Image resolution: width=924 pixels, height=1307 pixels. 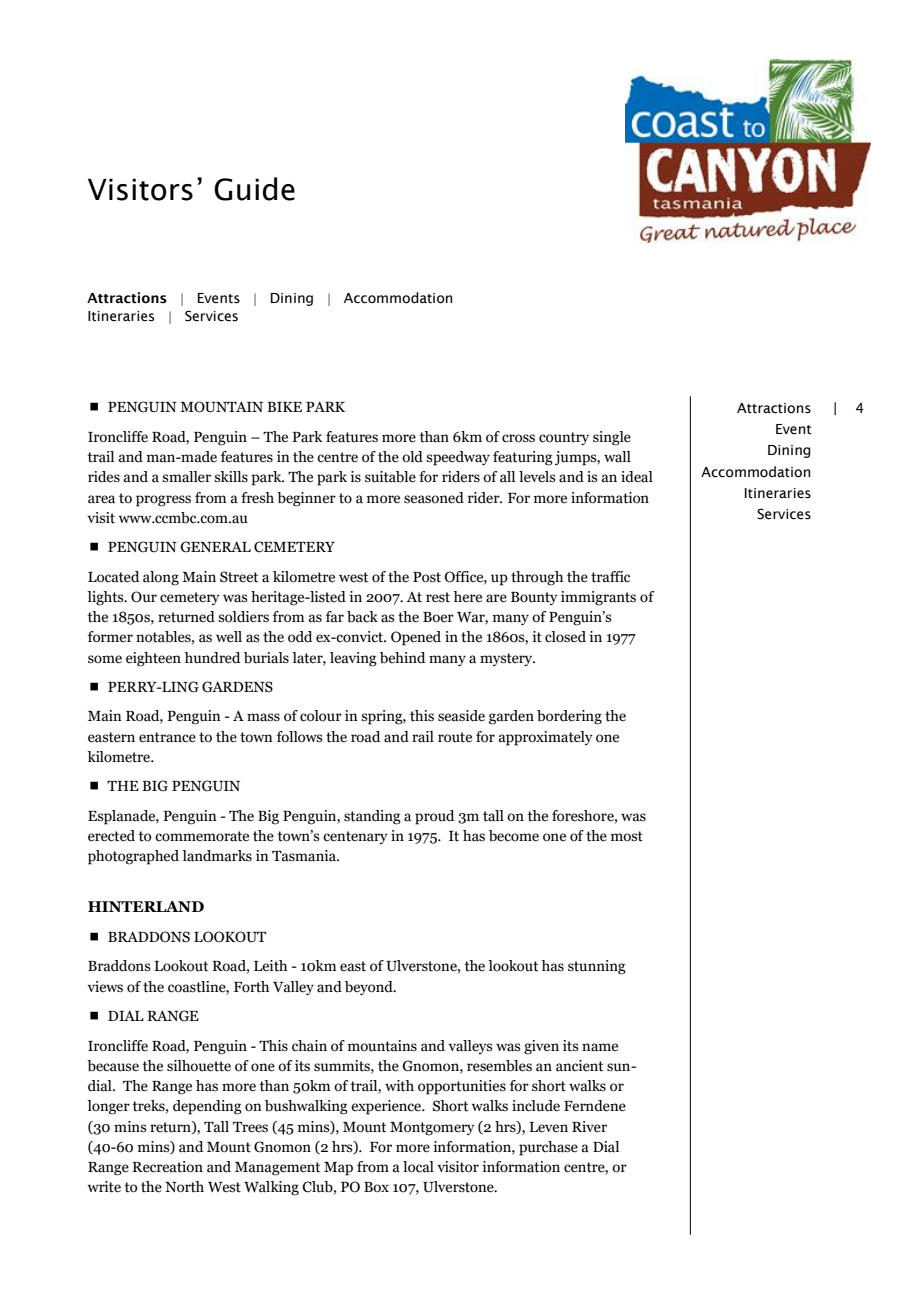 I want to click on bordering, so click(x=569, y=717).
